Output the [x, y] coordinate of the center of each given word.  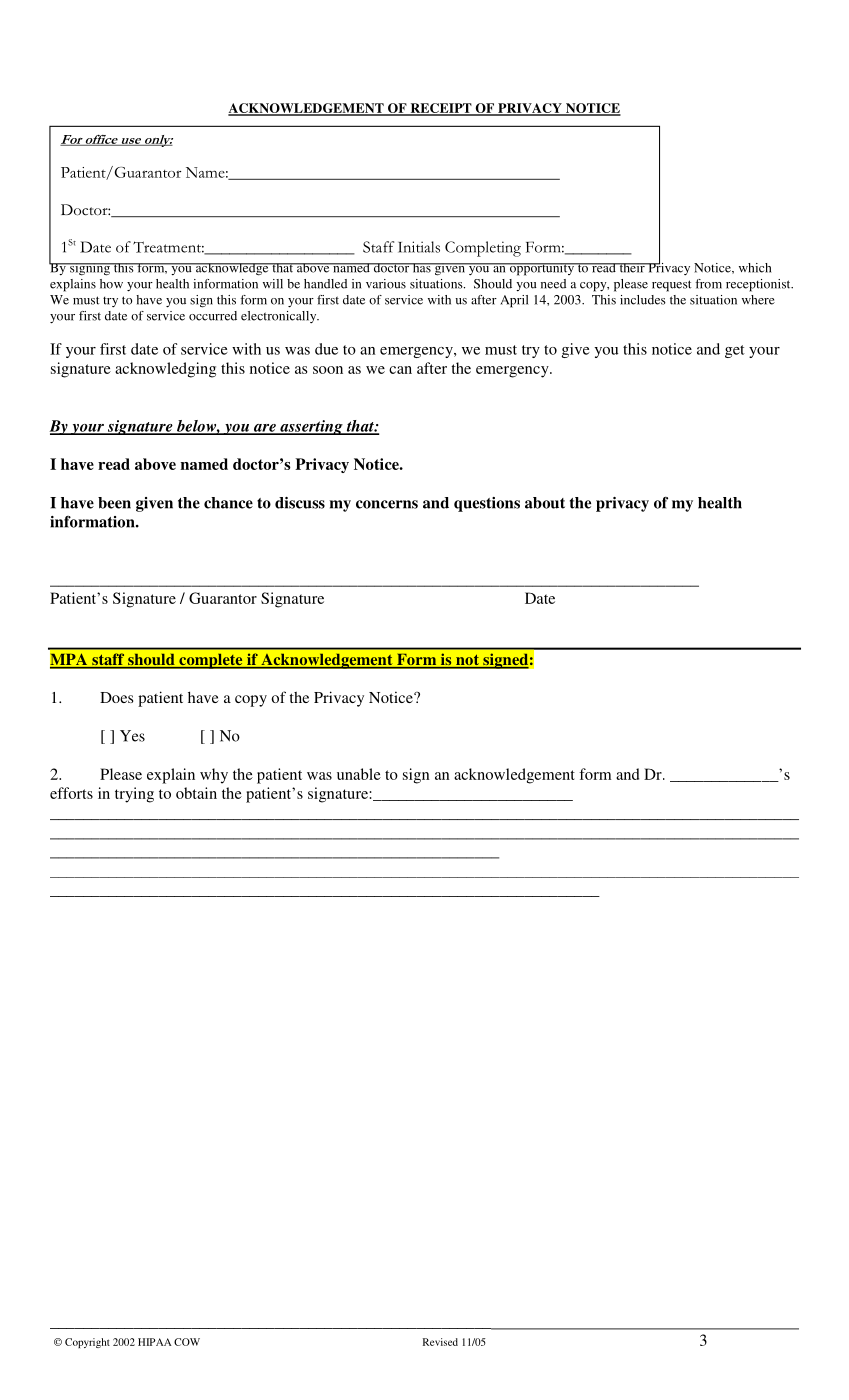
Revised [440, 1342]
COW [187, 1342]
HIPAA [155, 1342]
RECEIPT [441, 109]
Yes [132, 736]
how [111, 284]
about [545, 503]
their [632, 268]
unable [359, 774]
